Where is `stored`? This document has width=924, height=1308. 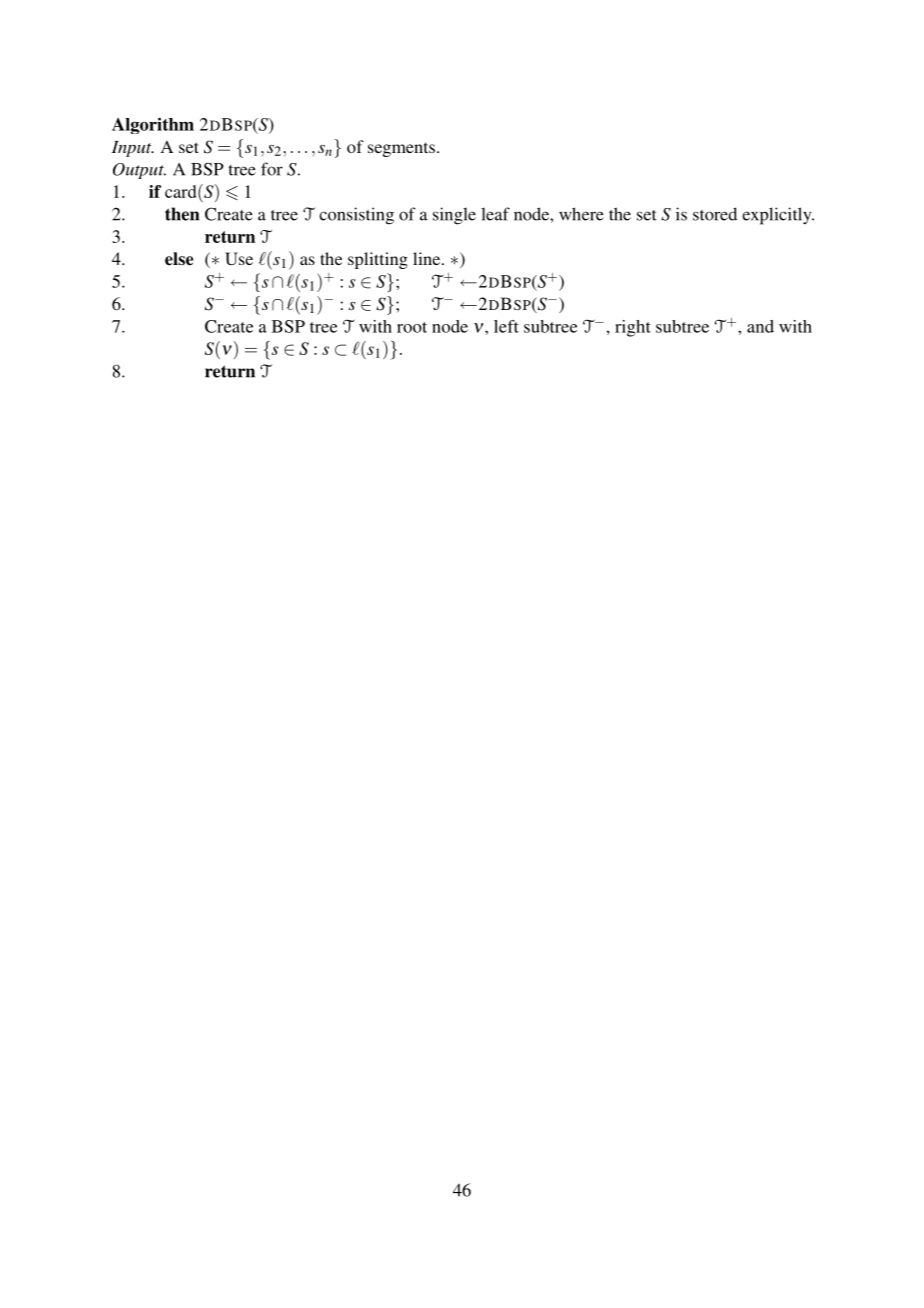
stored is located at coordinates (715, 214).
